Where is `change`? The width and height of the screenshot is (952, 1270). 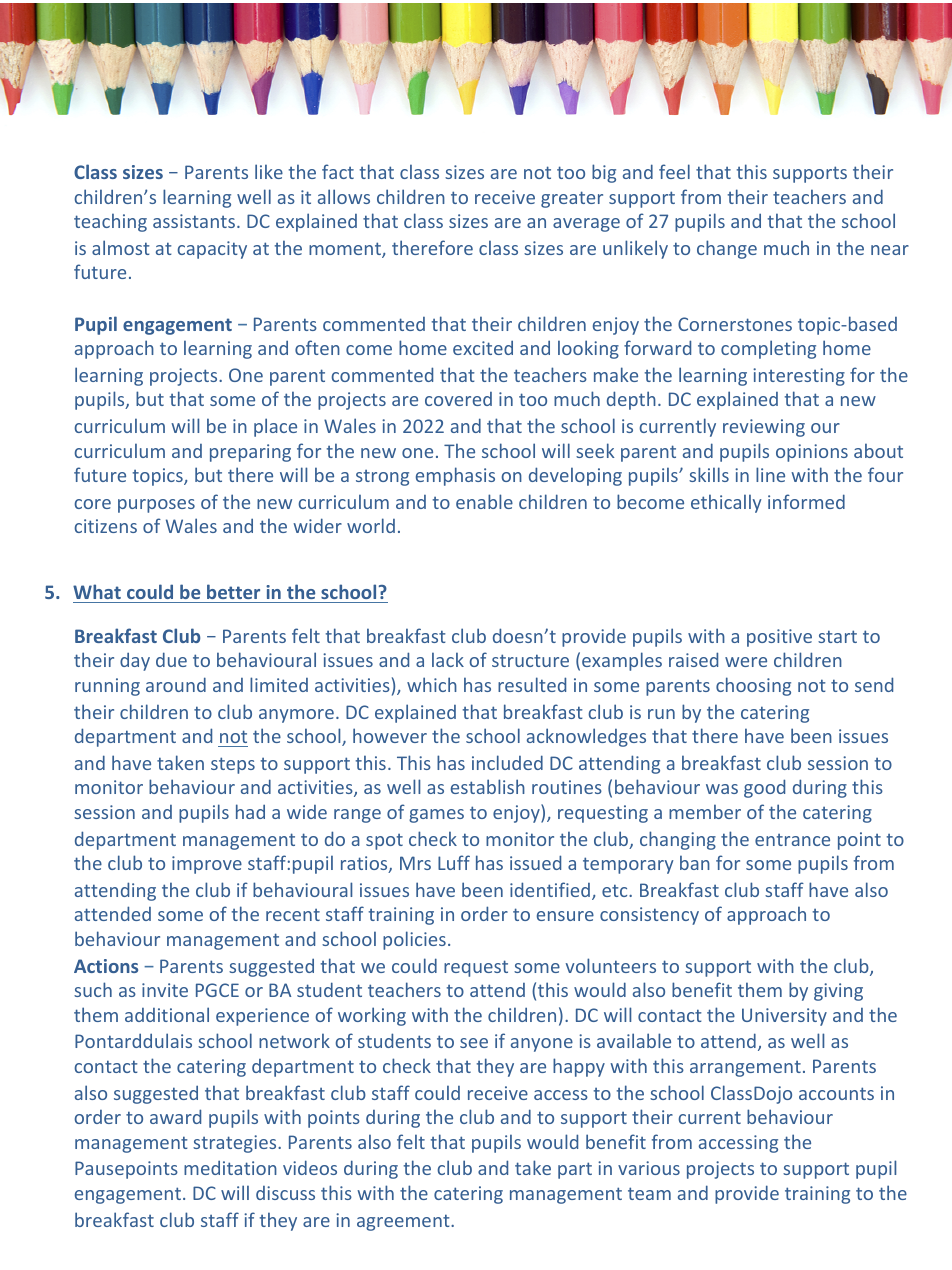 change is located at coordinates (727, 249).
